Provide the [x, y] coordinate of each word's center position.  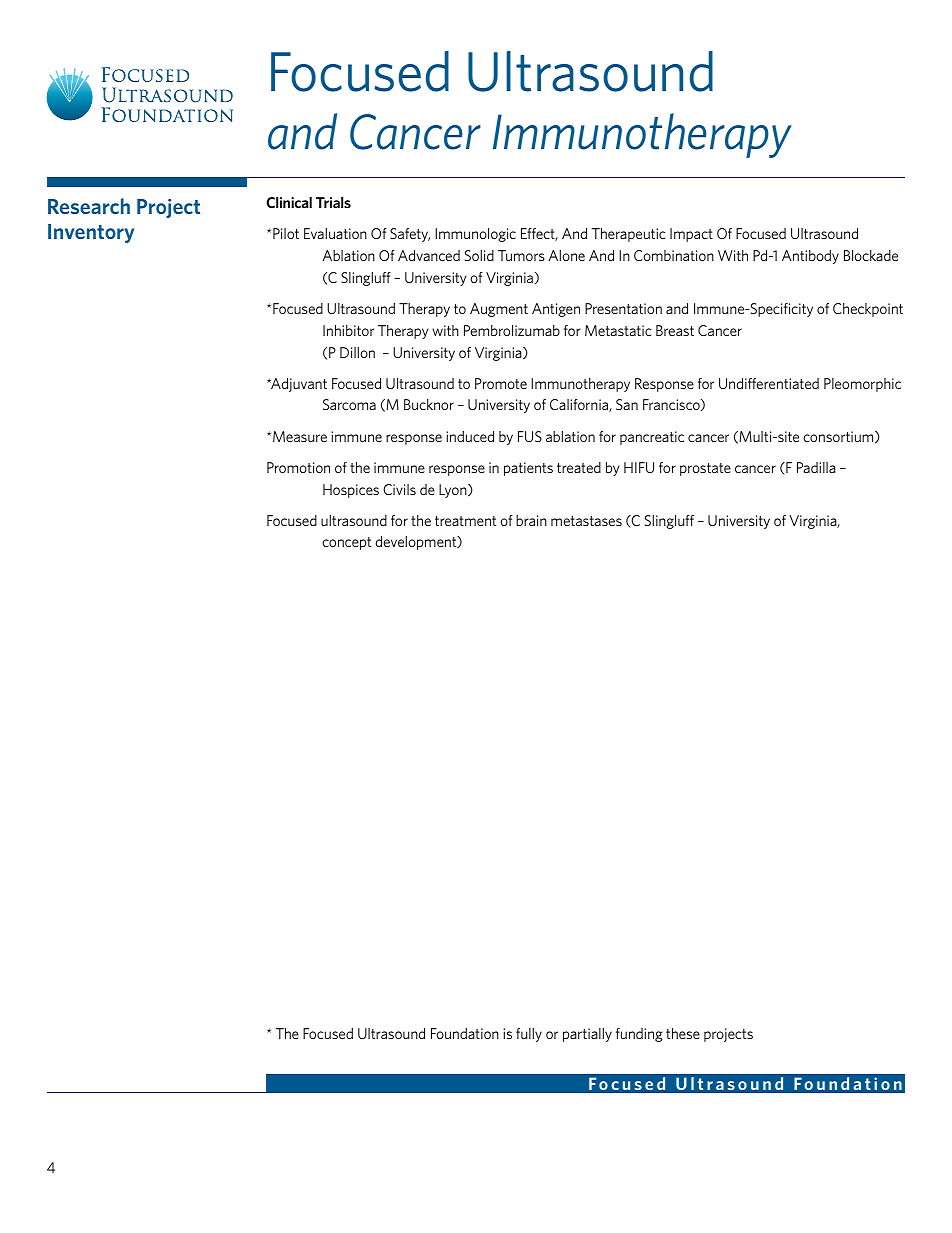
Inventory [91, 233]
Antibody [810, 257]
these [683, 1033]
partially [587, 1035]
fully [529, 1035]
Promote [501, 383]
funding [639, 1035]
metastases [586, 521]
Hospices [351, 491]
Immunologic [475, 235]
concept [346, 543]
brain [531, 520]
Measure [300, 436]
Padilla [816, 467]
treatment [465, 521]
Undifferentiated [769, 383]
